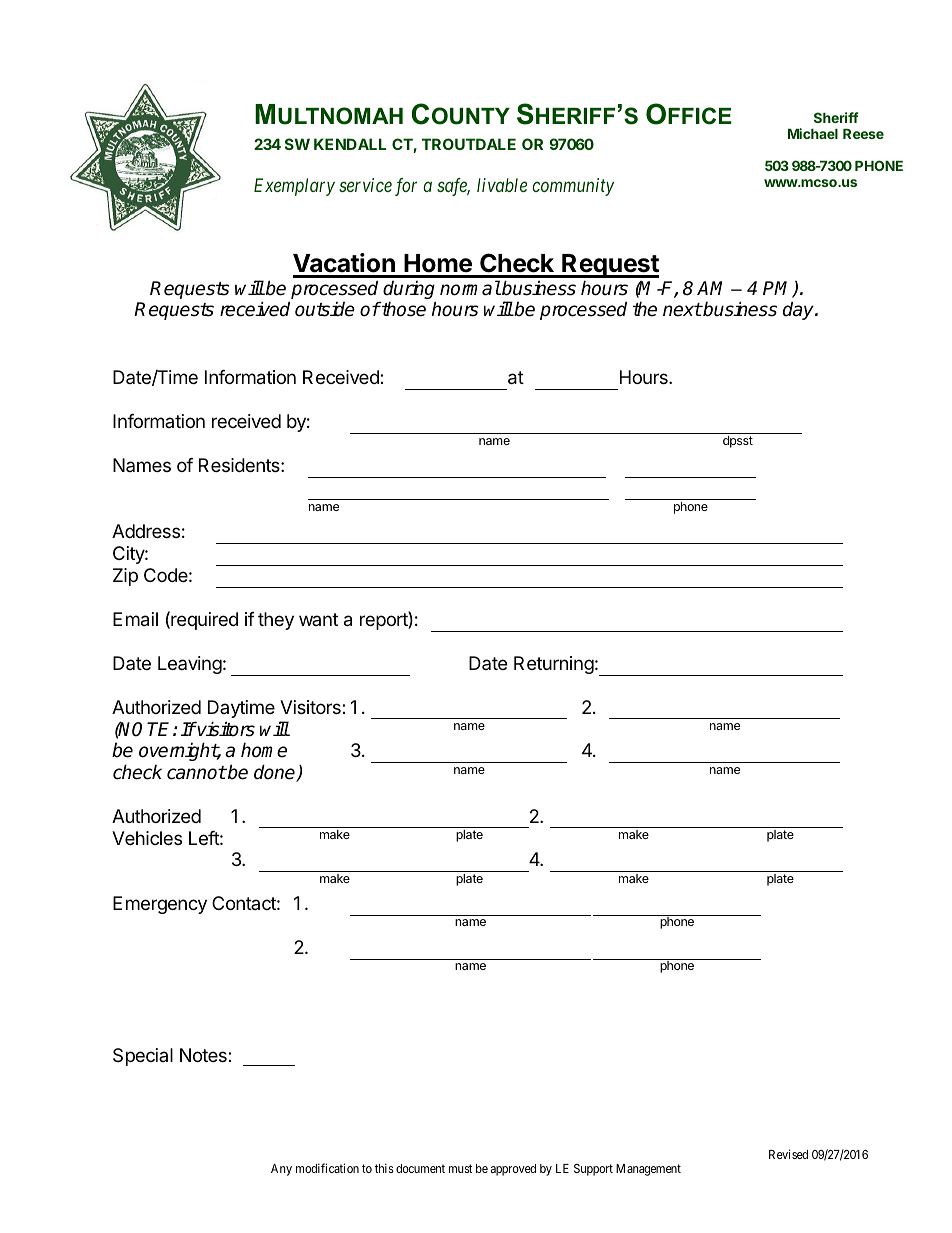 The width and height of the document is (952, 1233). Describe the element at coordinates (281, 1170) in the document. I see `Any` at that location.
